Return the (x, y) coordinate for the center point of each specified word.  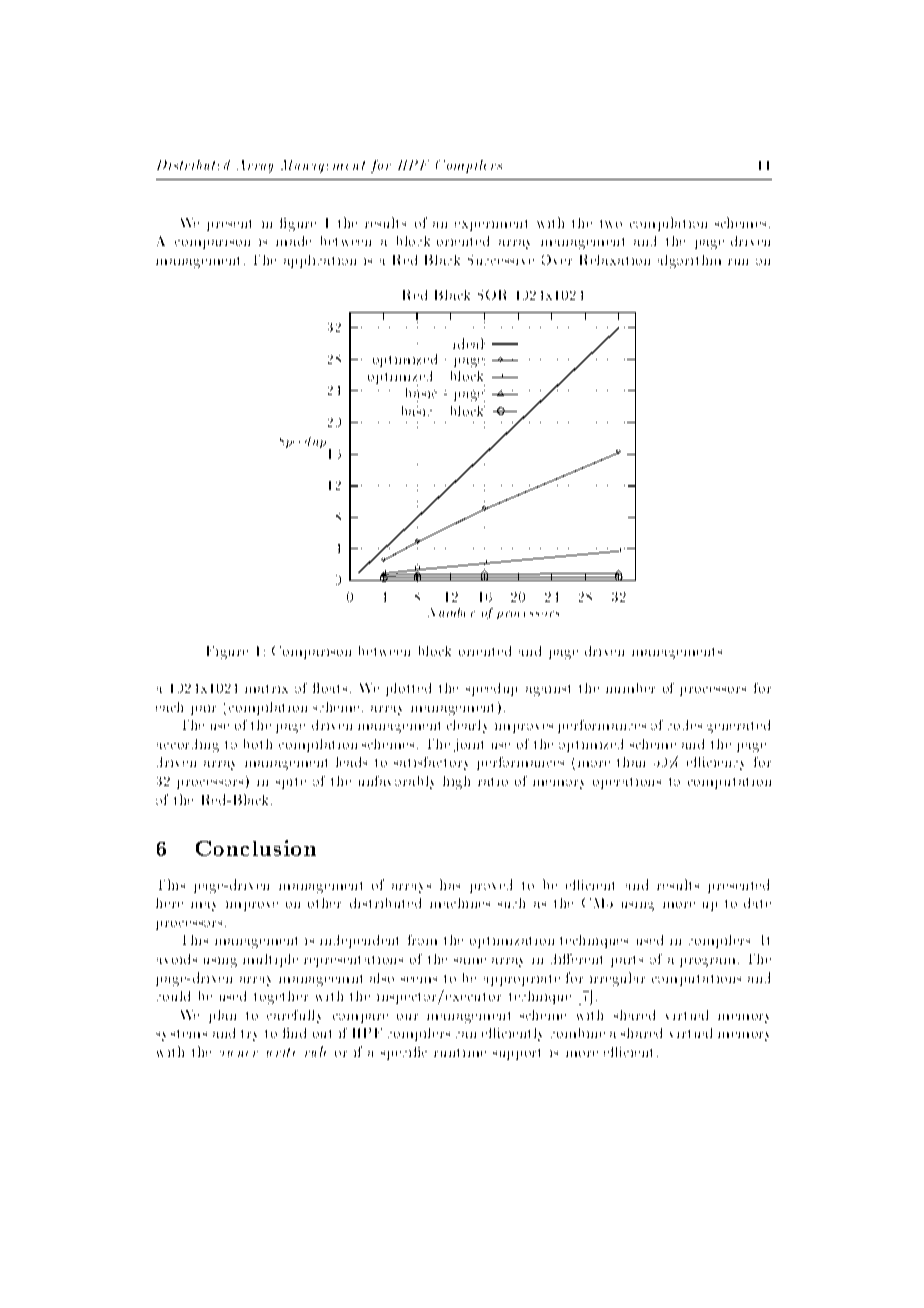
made (293, 241)
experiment (491, 225)
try (249, 1035)
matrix (266, 689)
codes (685, 725)
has (450, 884)
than (631, 762)
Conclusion (256, 848)
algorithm (689, 261)
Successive (501, 260)
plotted (408, 689)
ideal (469, 343)
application (320, 261)
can (466, 1035)
